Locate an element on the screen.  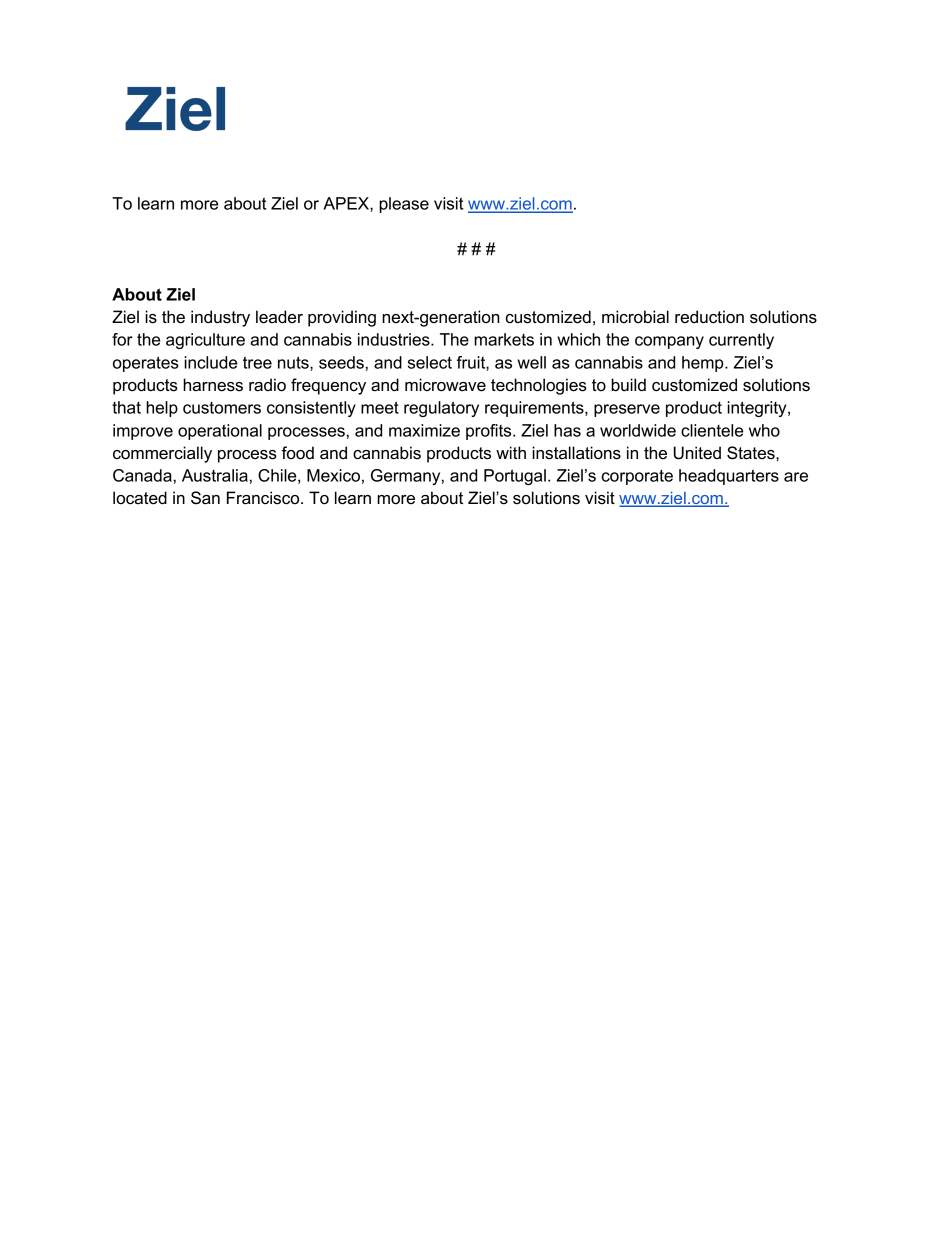
microbial is located at coordinates (635, 317).
